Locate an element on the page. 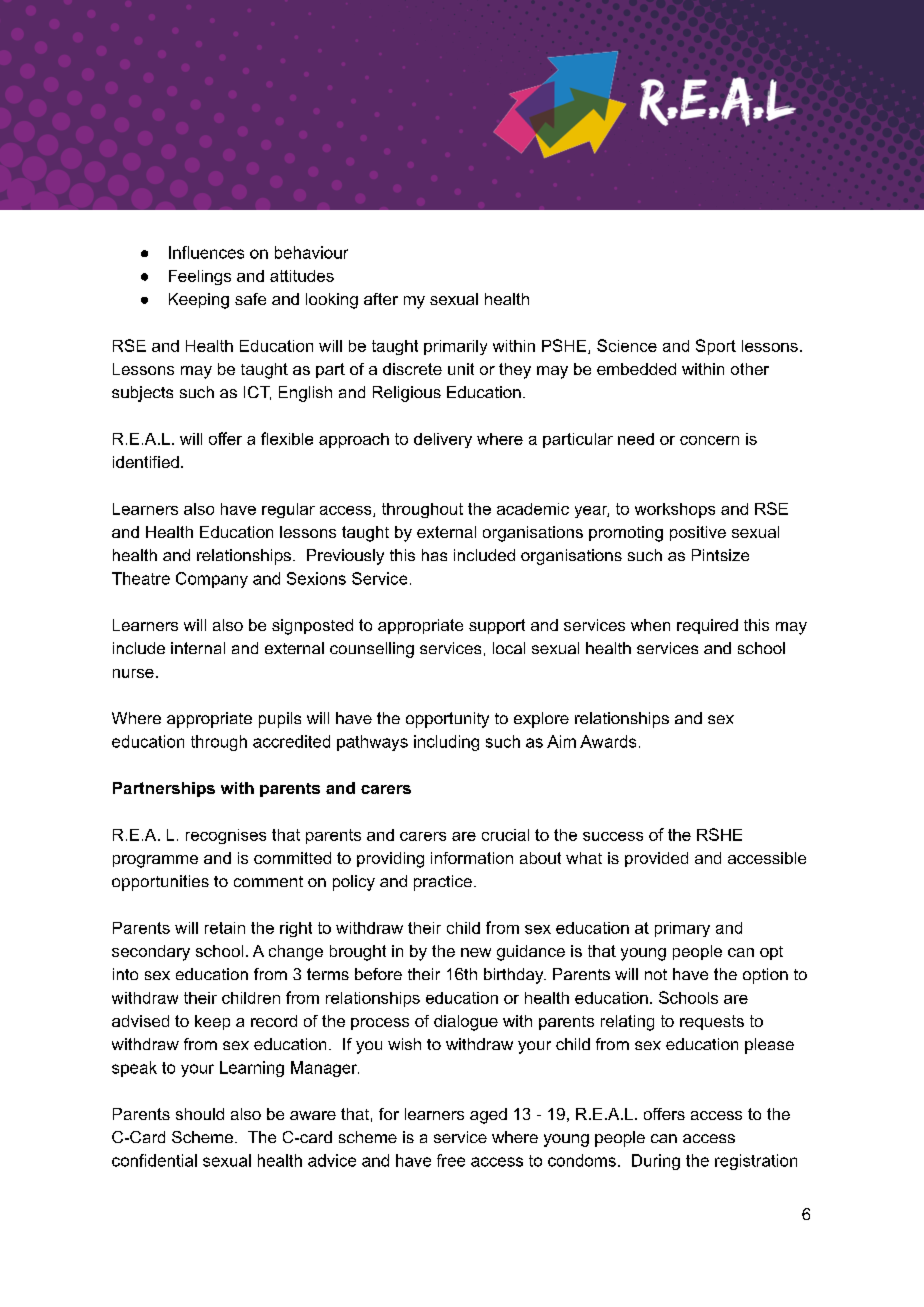  workshops is located at coordinates (675, 510).
